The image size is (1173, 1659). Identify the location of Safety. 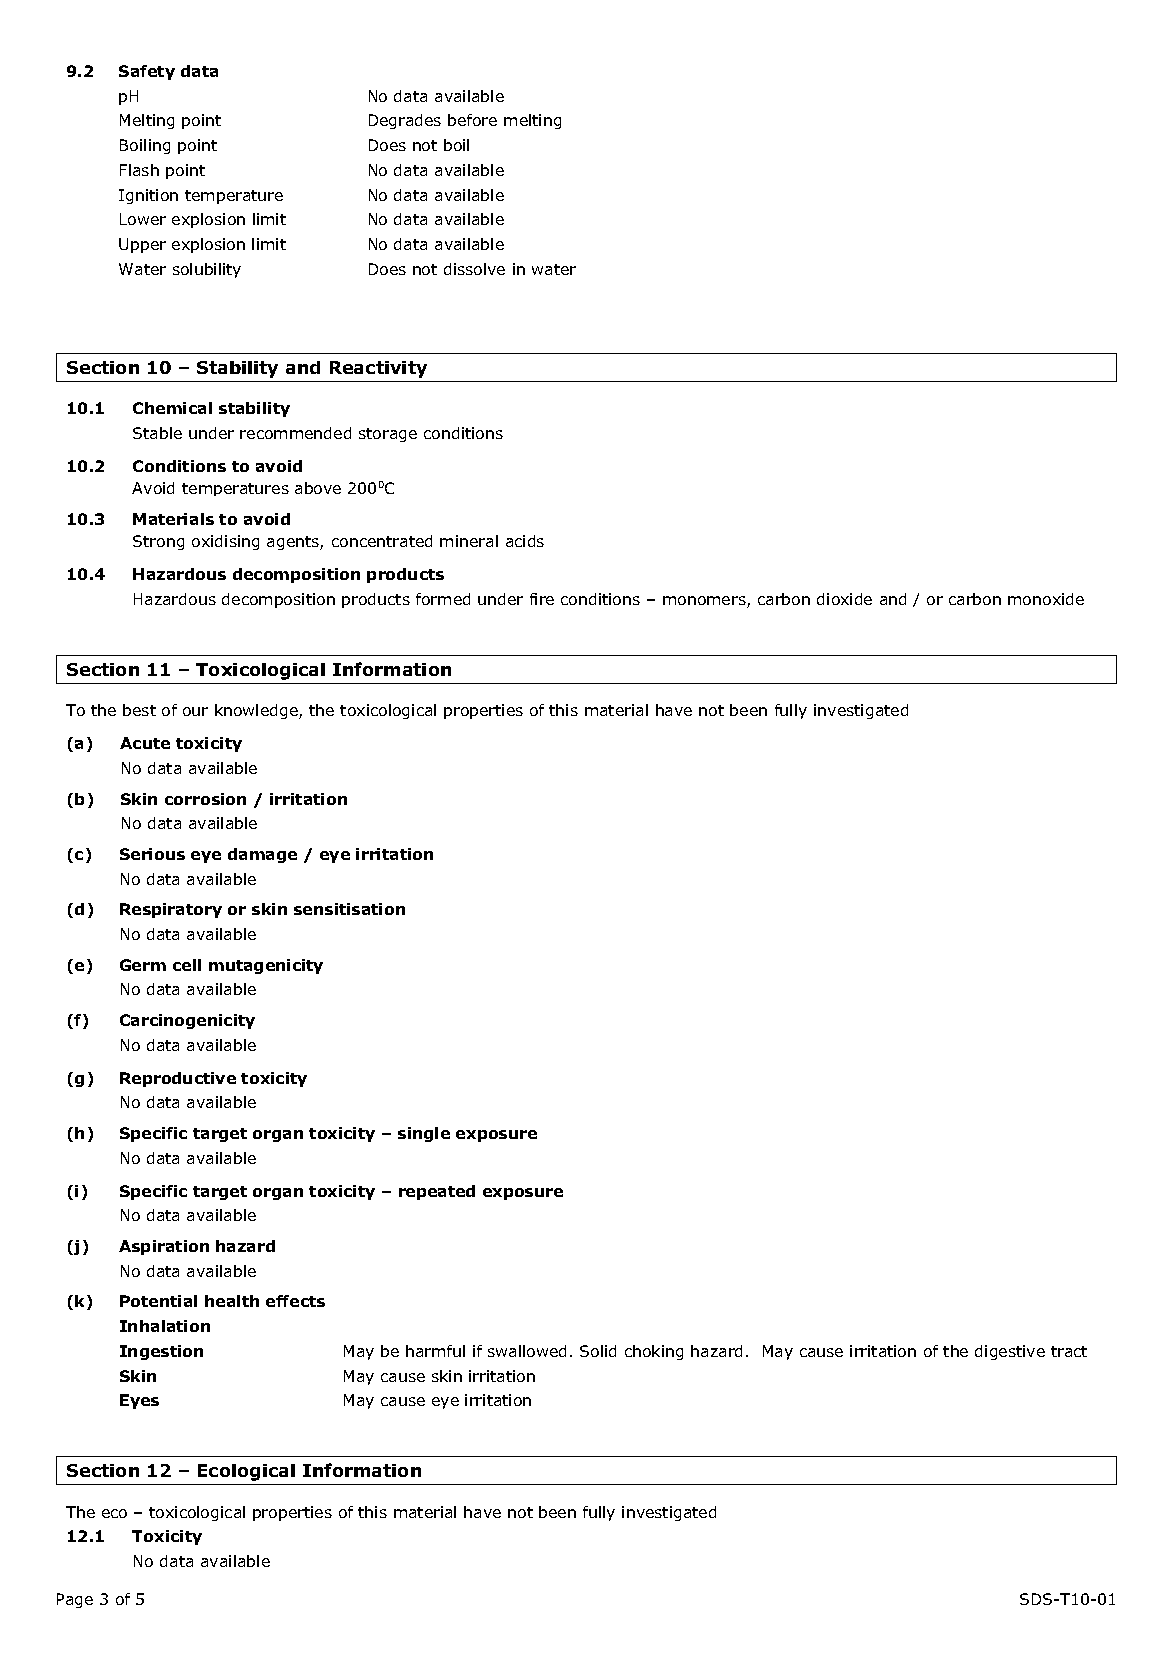
(147, 72).
